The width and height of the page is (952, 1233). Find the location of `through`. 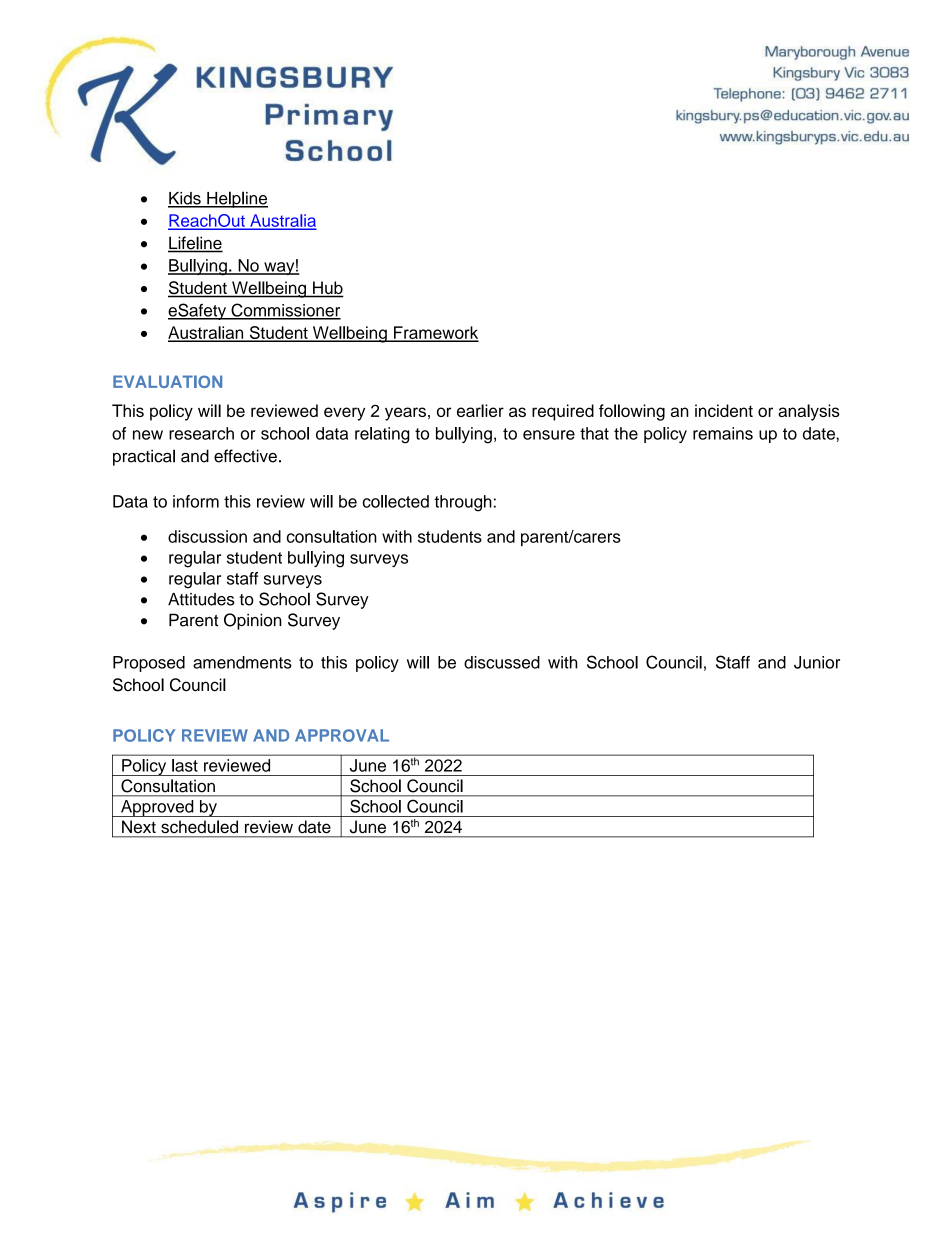

through is located at coordinates (463, 503).
